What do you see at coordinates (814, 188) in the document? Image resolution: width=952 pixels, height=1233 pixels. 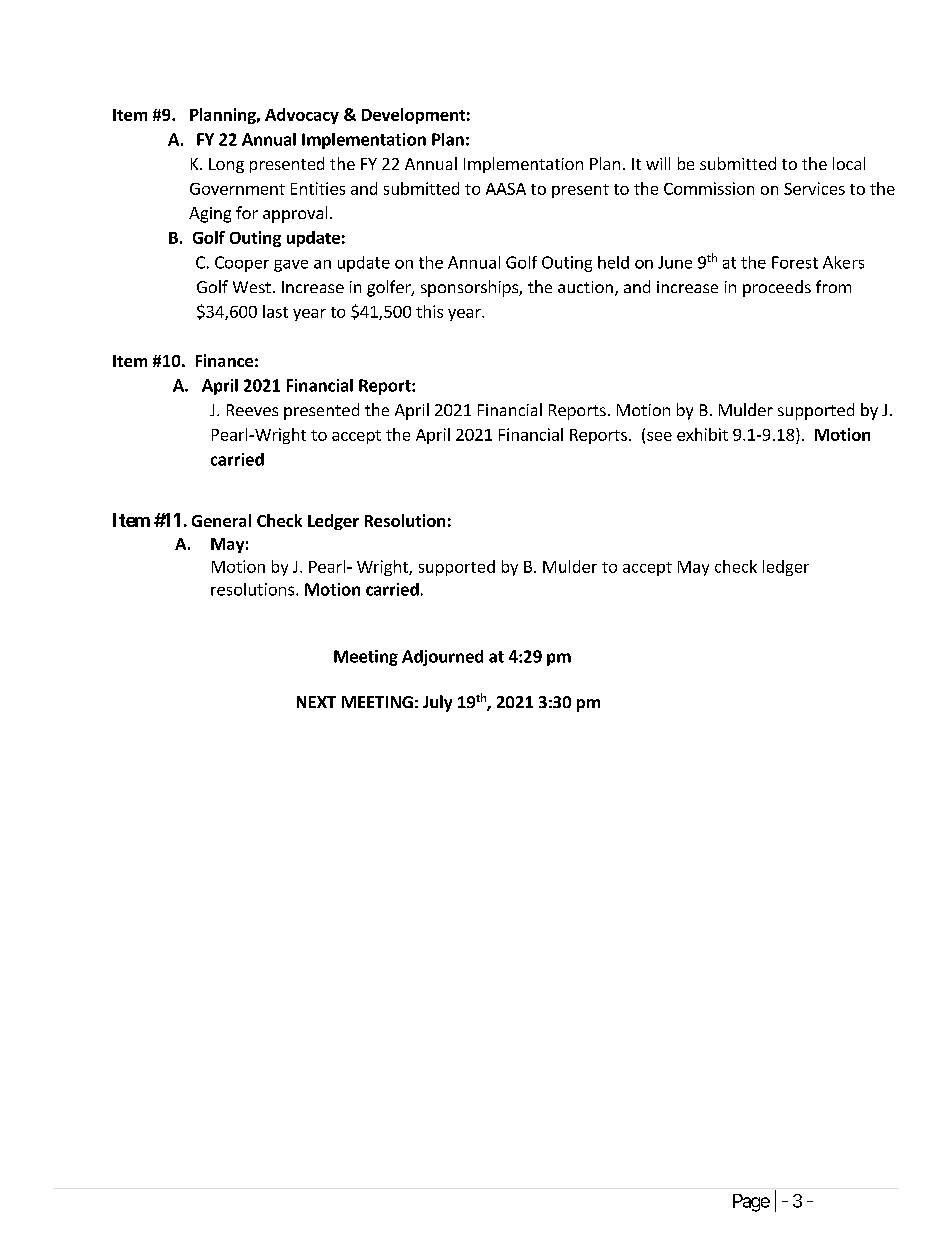 I see `Services` at bounding box center [814, 188].
